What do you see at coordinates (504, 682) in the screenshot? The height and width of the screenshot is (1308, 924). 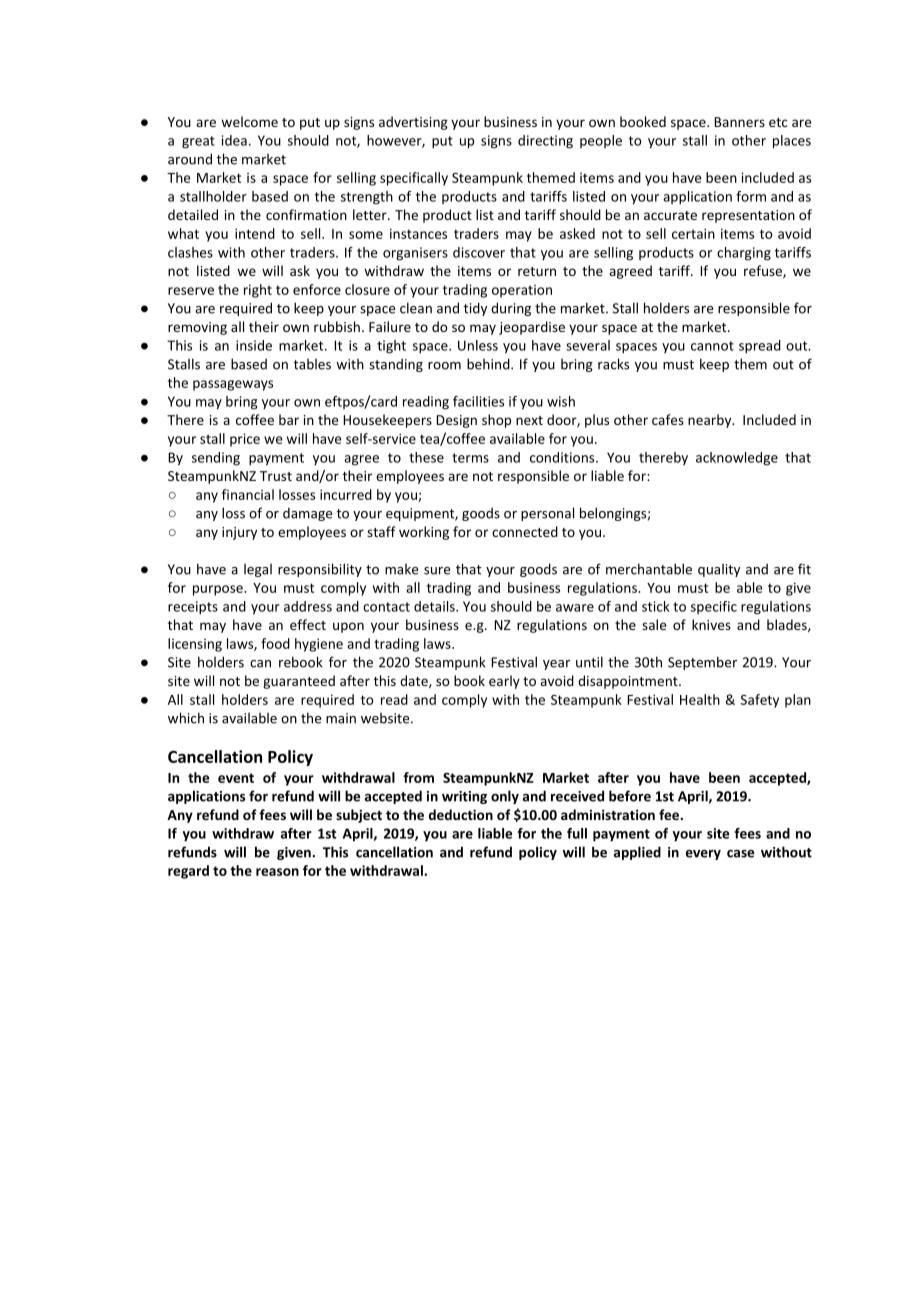 I see `early` at bounding box center [504, 682].
